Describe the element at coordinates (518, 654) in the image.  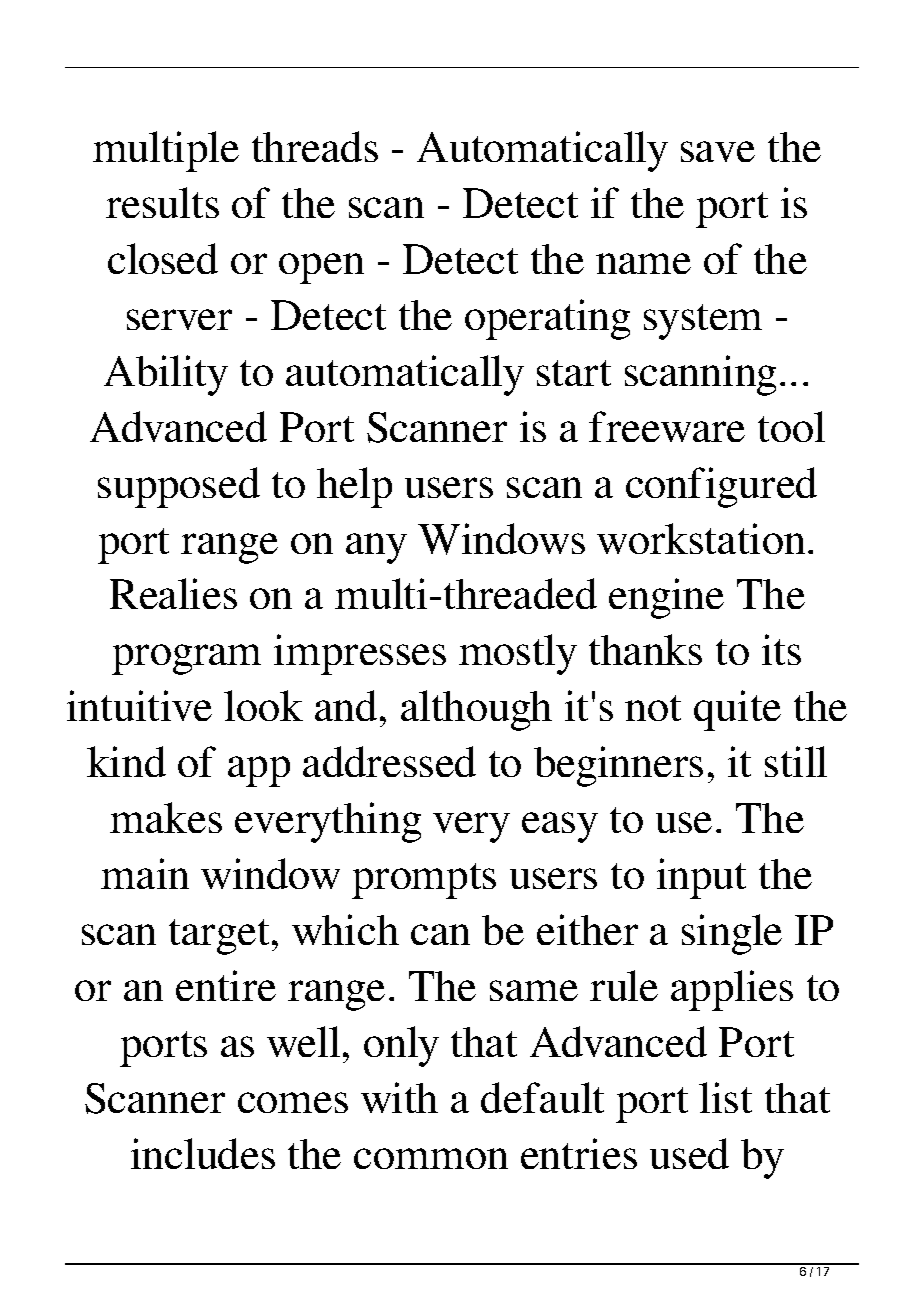
I see `mostly` at that location.
